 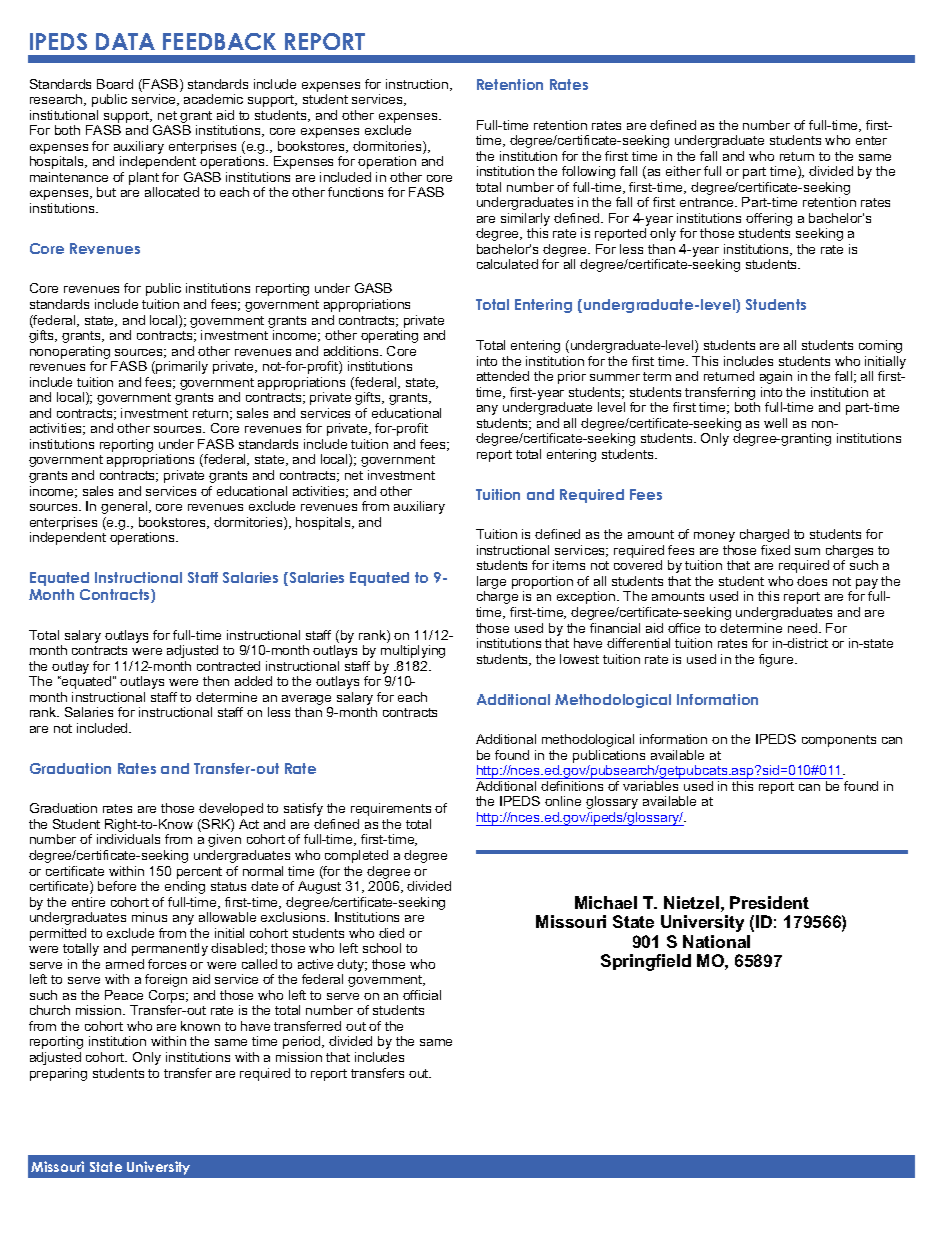 I want to click on official, so click(x=422, y=995).
